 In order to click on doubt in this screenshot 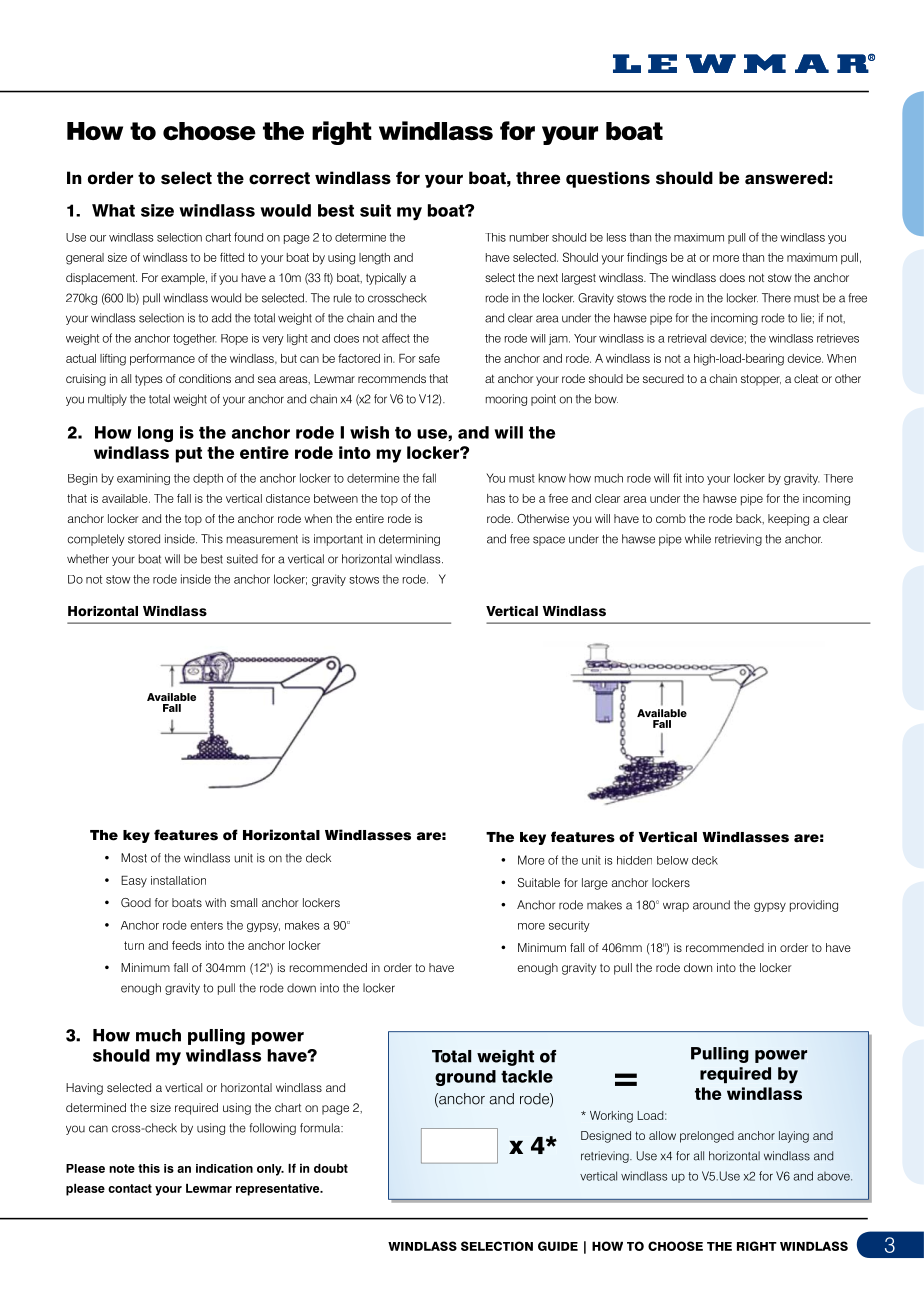, I will do `click(331, 1168)`.
